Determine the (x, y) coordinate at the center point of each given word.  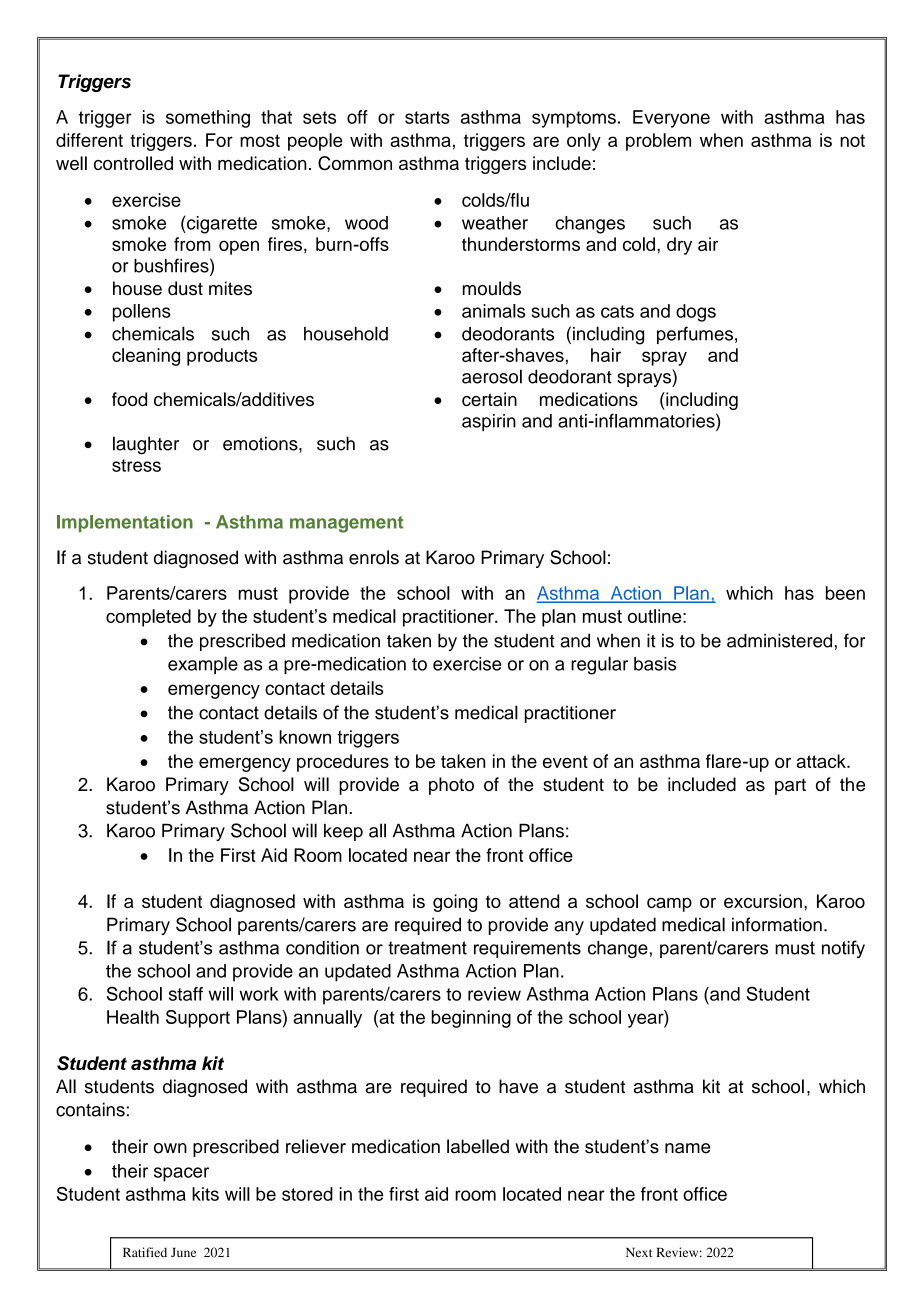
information (777, 924)
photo (451, 786)
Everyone (671, 119)
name (687, 1148)
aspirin (489, 423)
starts (427, 117)
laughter (146, 445)
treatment (427, 948)
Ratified (145, 1252)
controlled (133, 163)
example (203, 665)
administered (779, 640)
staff (186, 994)
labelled (478, 1146)
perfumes (695, 335)
